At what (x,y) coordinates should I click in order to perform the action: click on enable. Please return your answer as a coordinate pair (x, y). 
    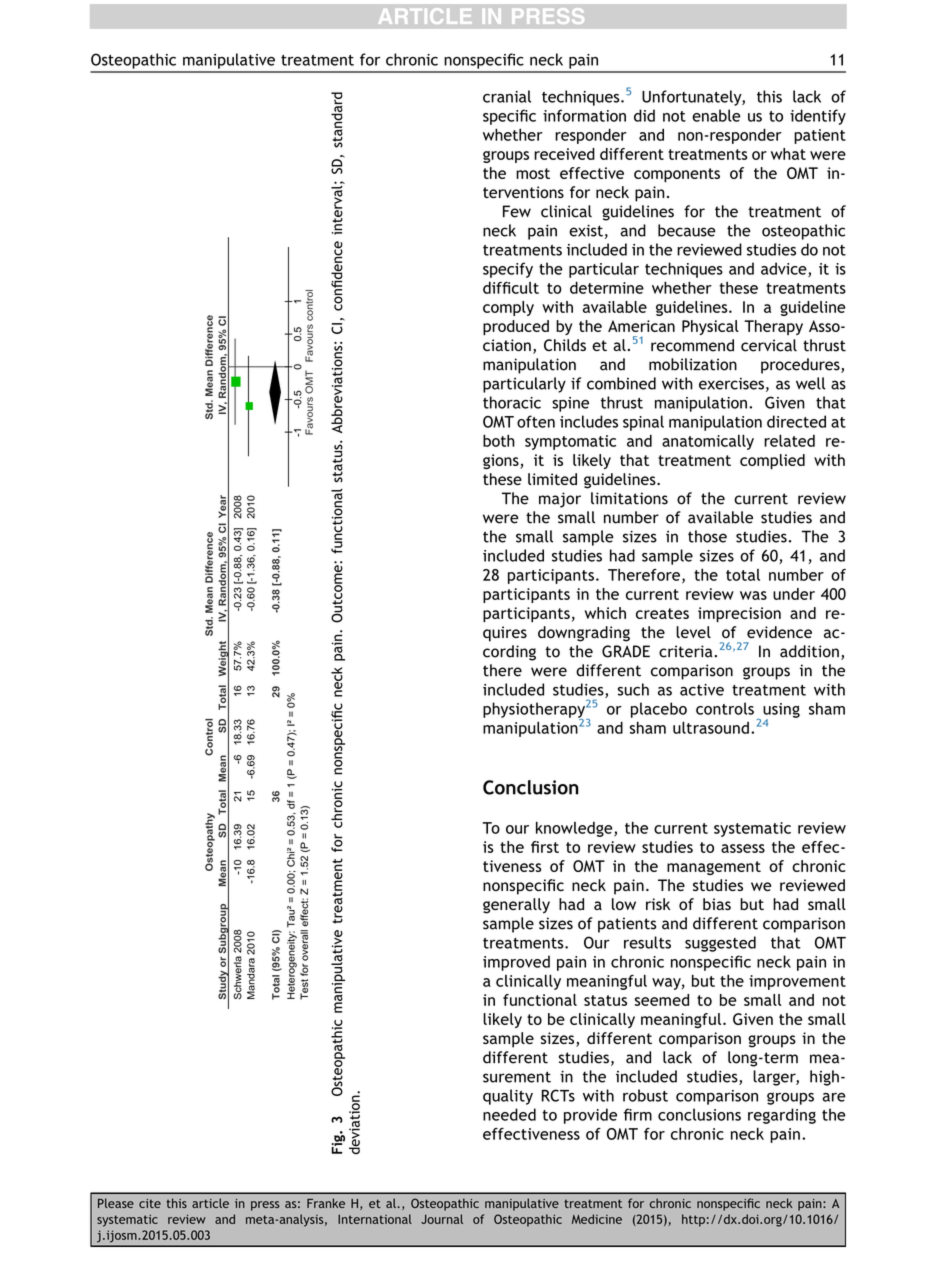
    Looking at the image, I should click on (716, 115).
